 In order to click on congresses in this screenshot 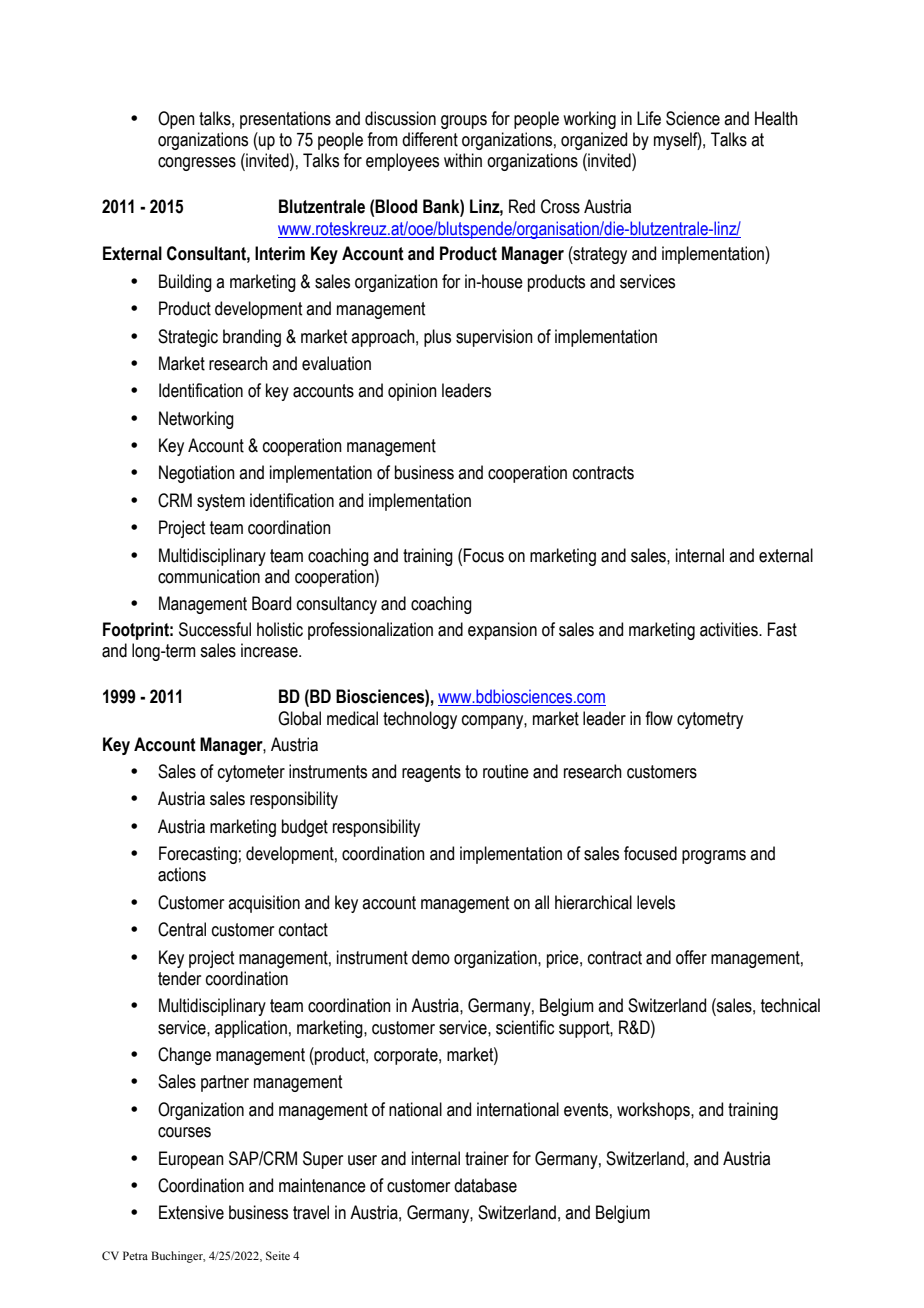, I will do `click(197, 164)`.
